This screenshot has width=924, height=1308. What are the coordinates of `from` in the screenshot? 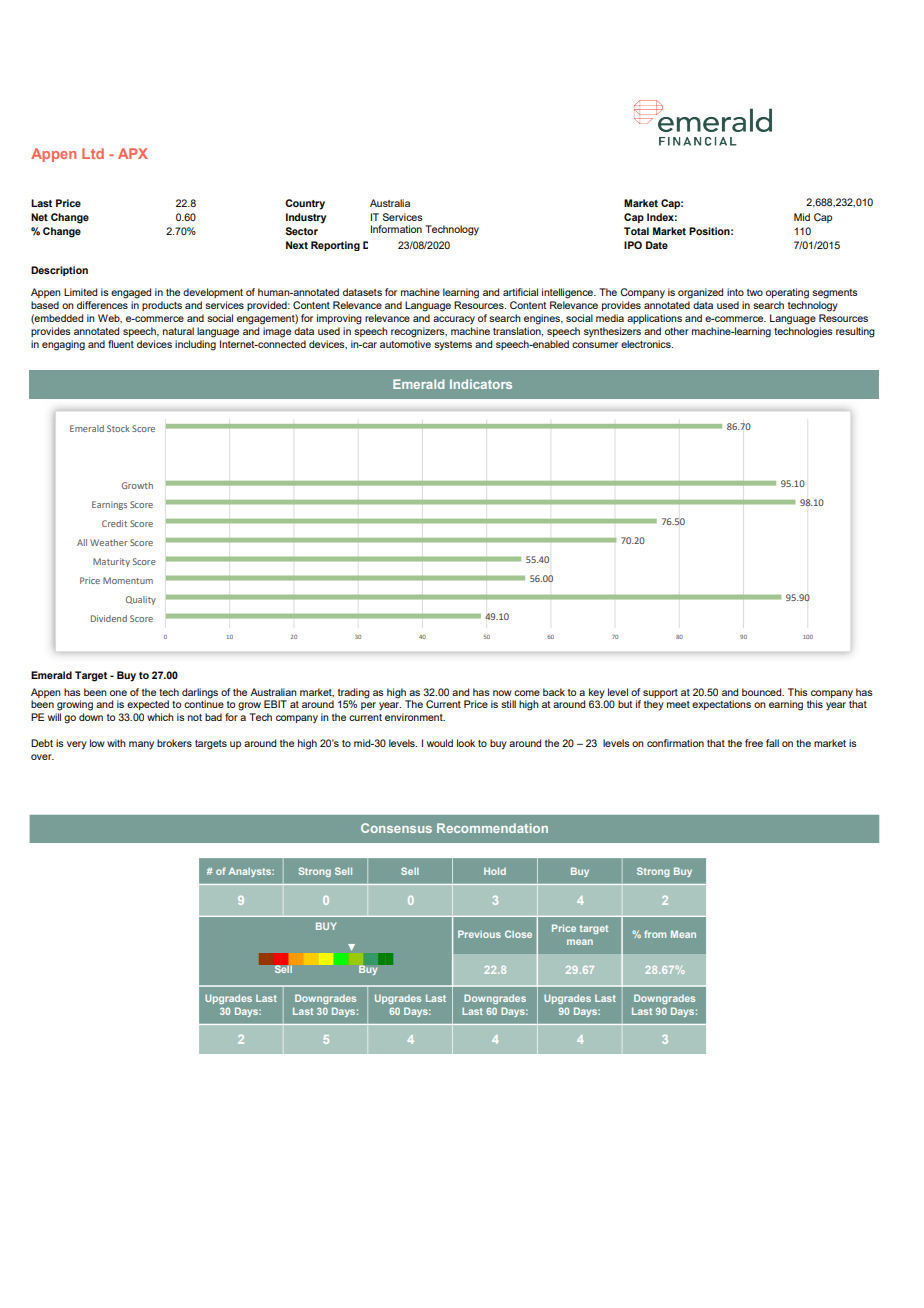 It's located at (655, 934).
